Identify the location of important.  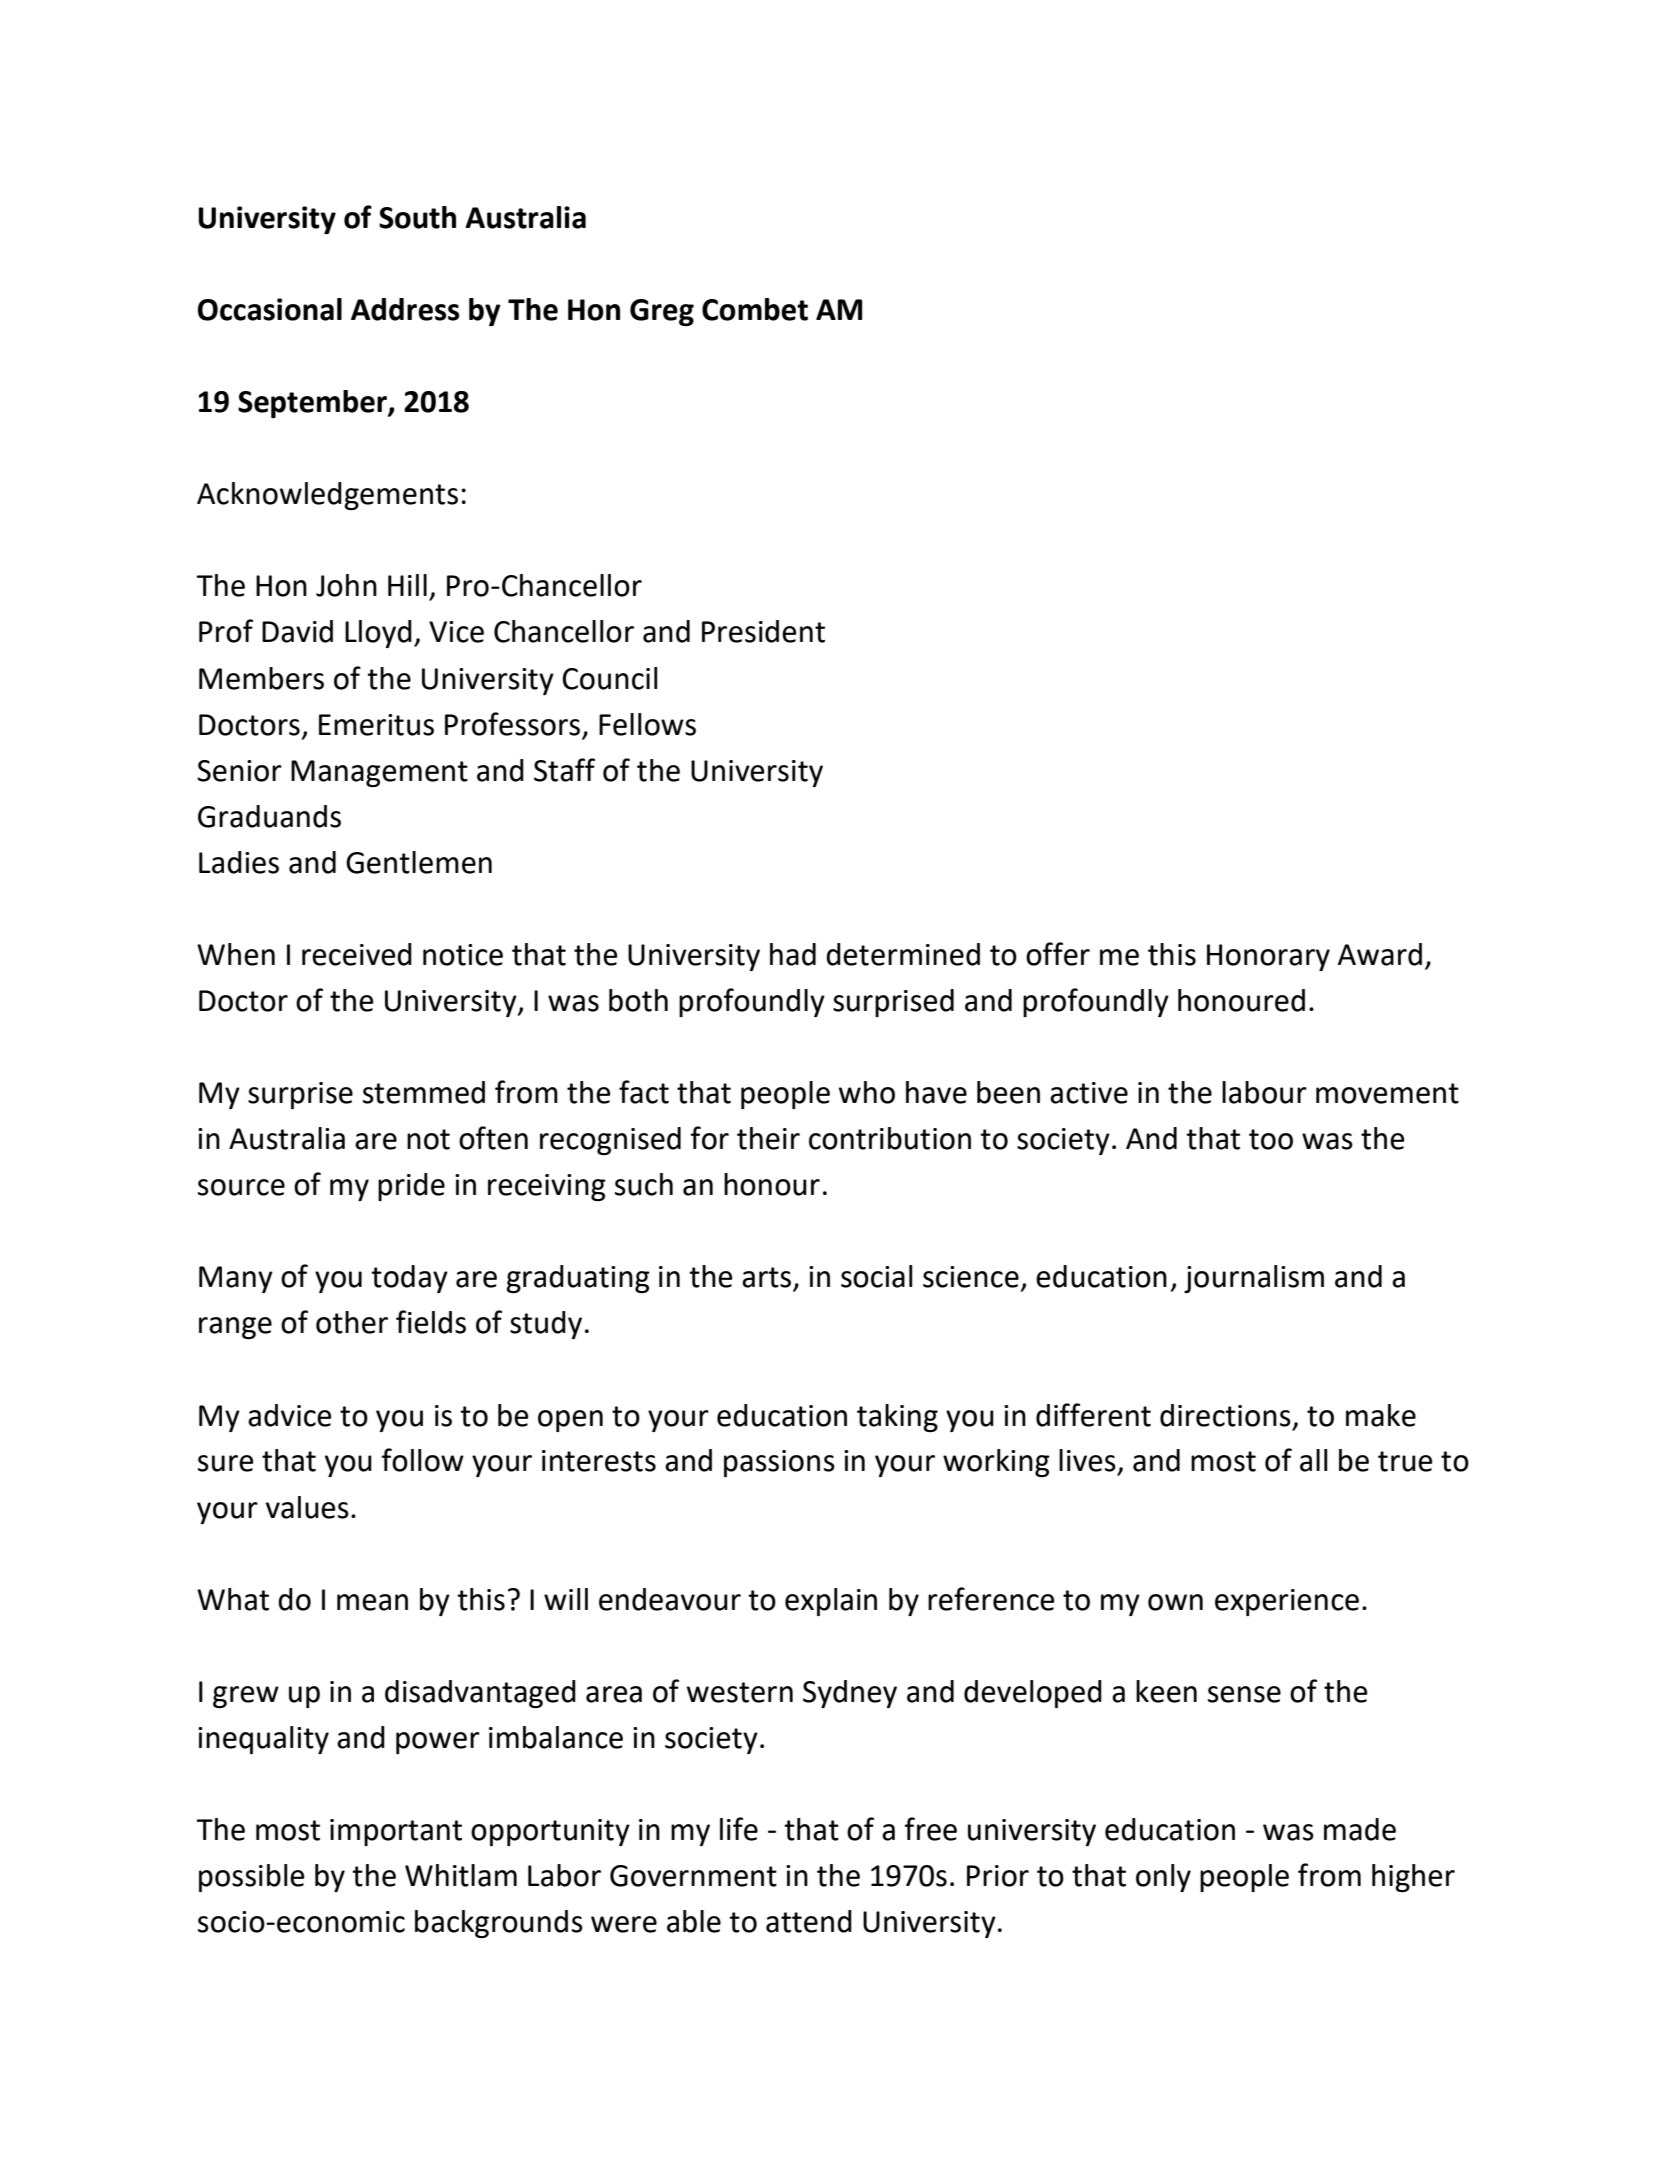
(396, 1832).
